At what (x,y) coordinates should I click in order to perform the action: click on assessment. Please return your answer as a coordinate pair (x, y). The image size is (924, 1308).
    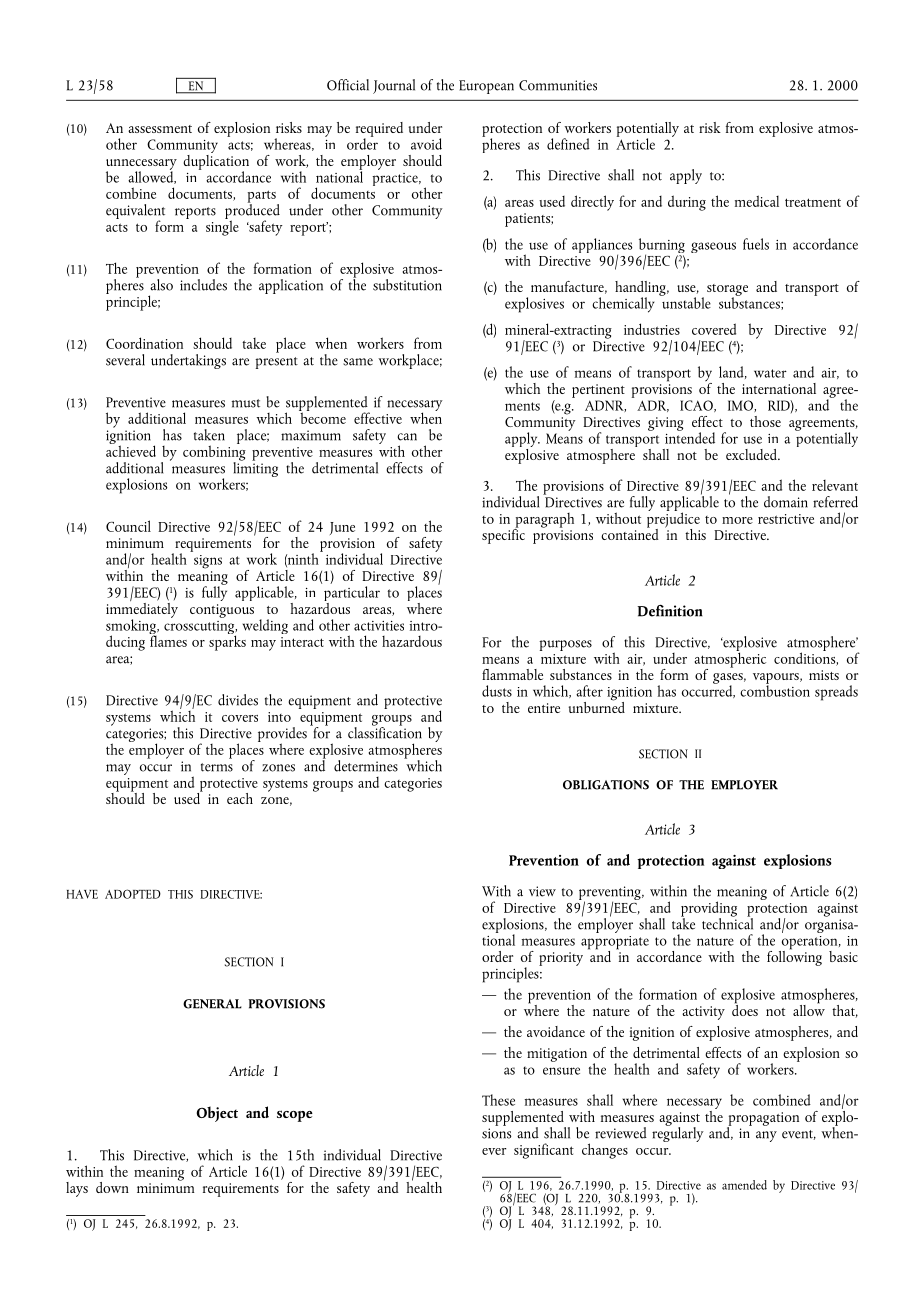
    Looking at the image, I should click on (160, 129).
